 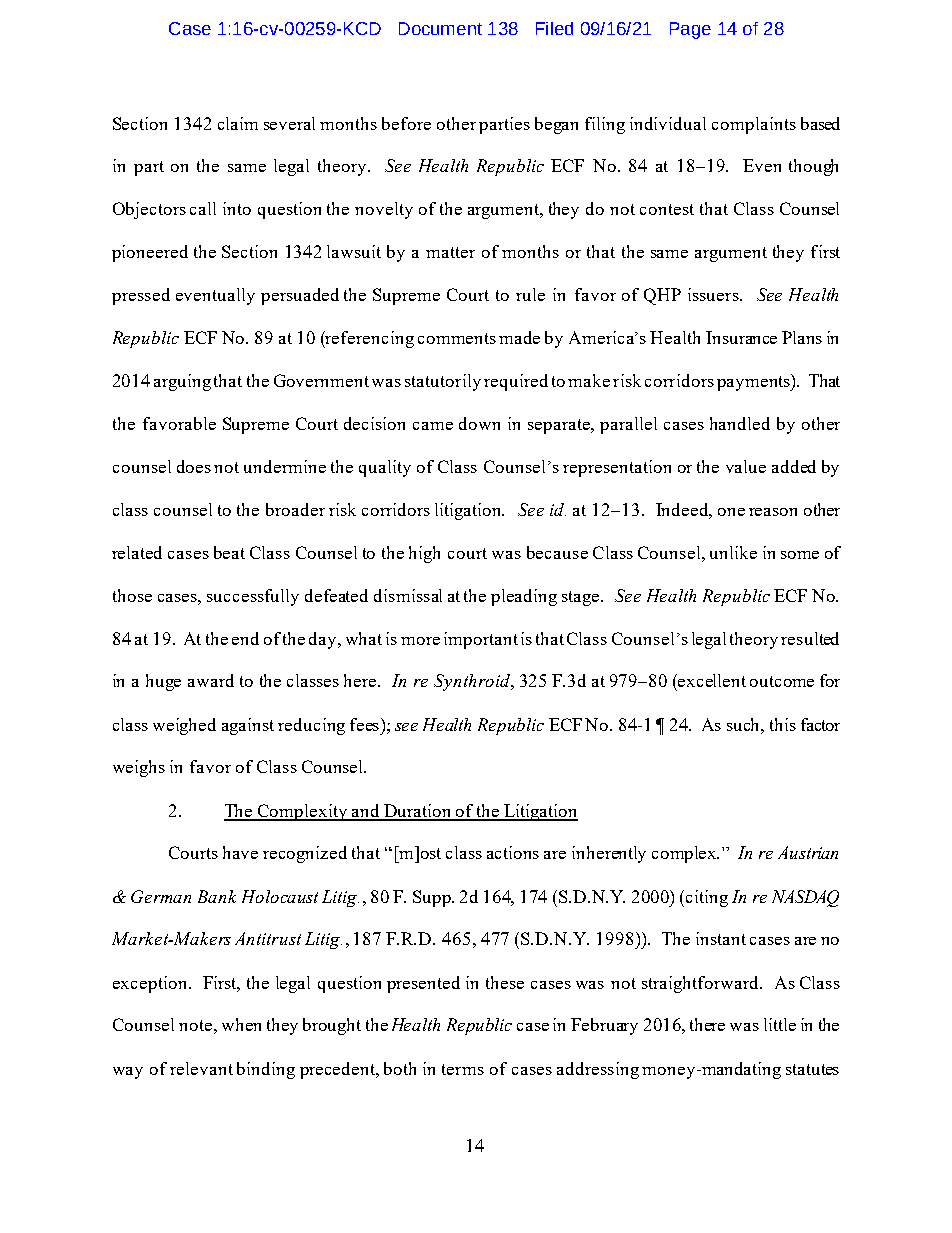 What do you see at coordinates (780, 1024) in the screenshot?
I see `little` at bounding box center [780, 1024].
